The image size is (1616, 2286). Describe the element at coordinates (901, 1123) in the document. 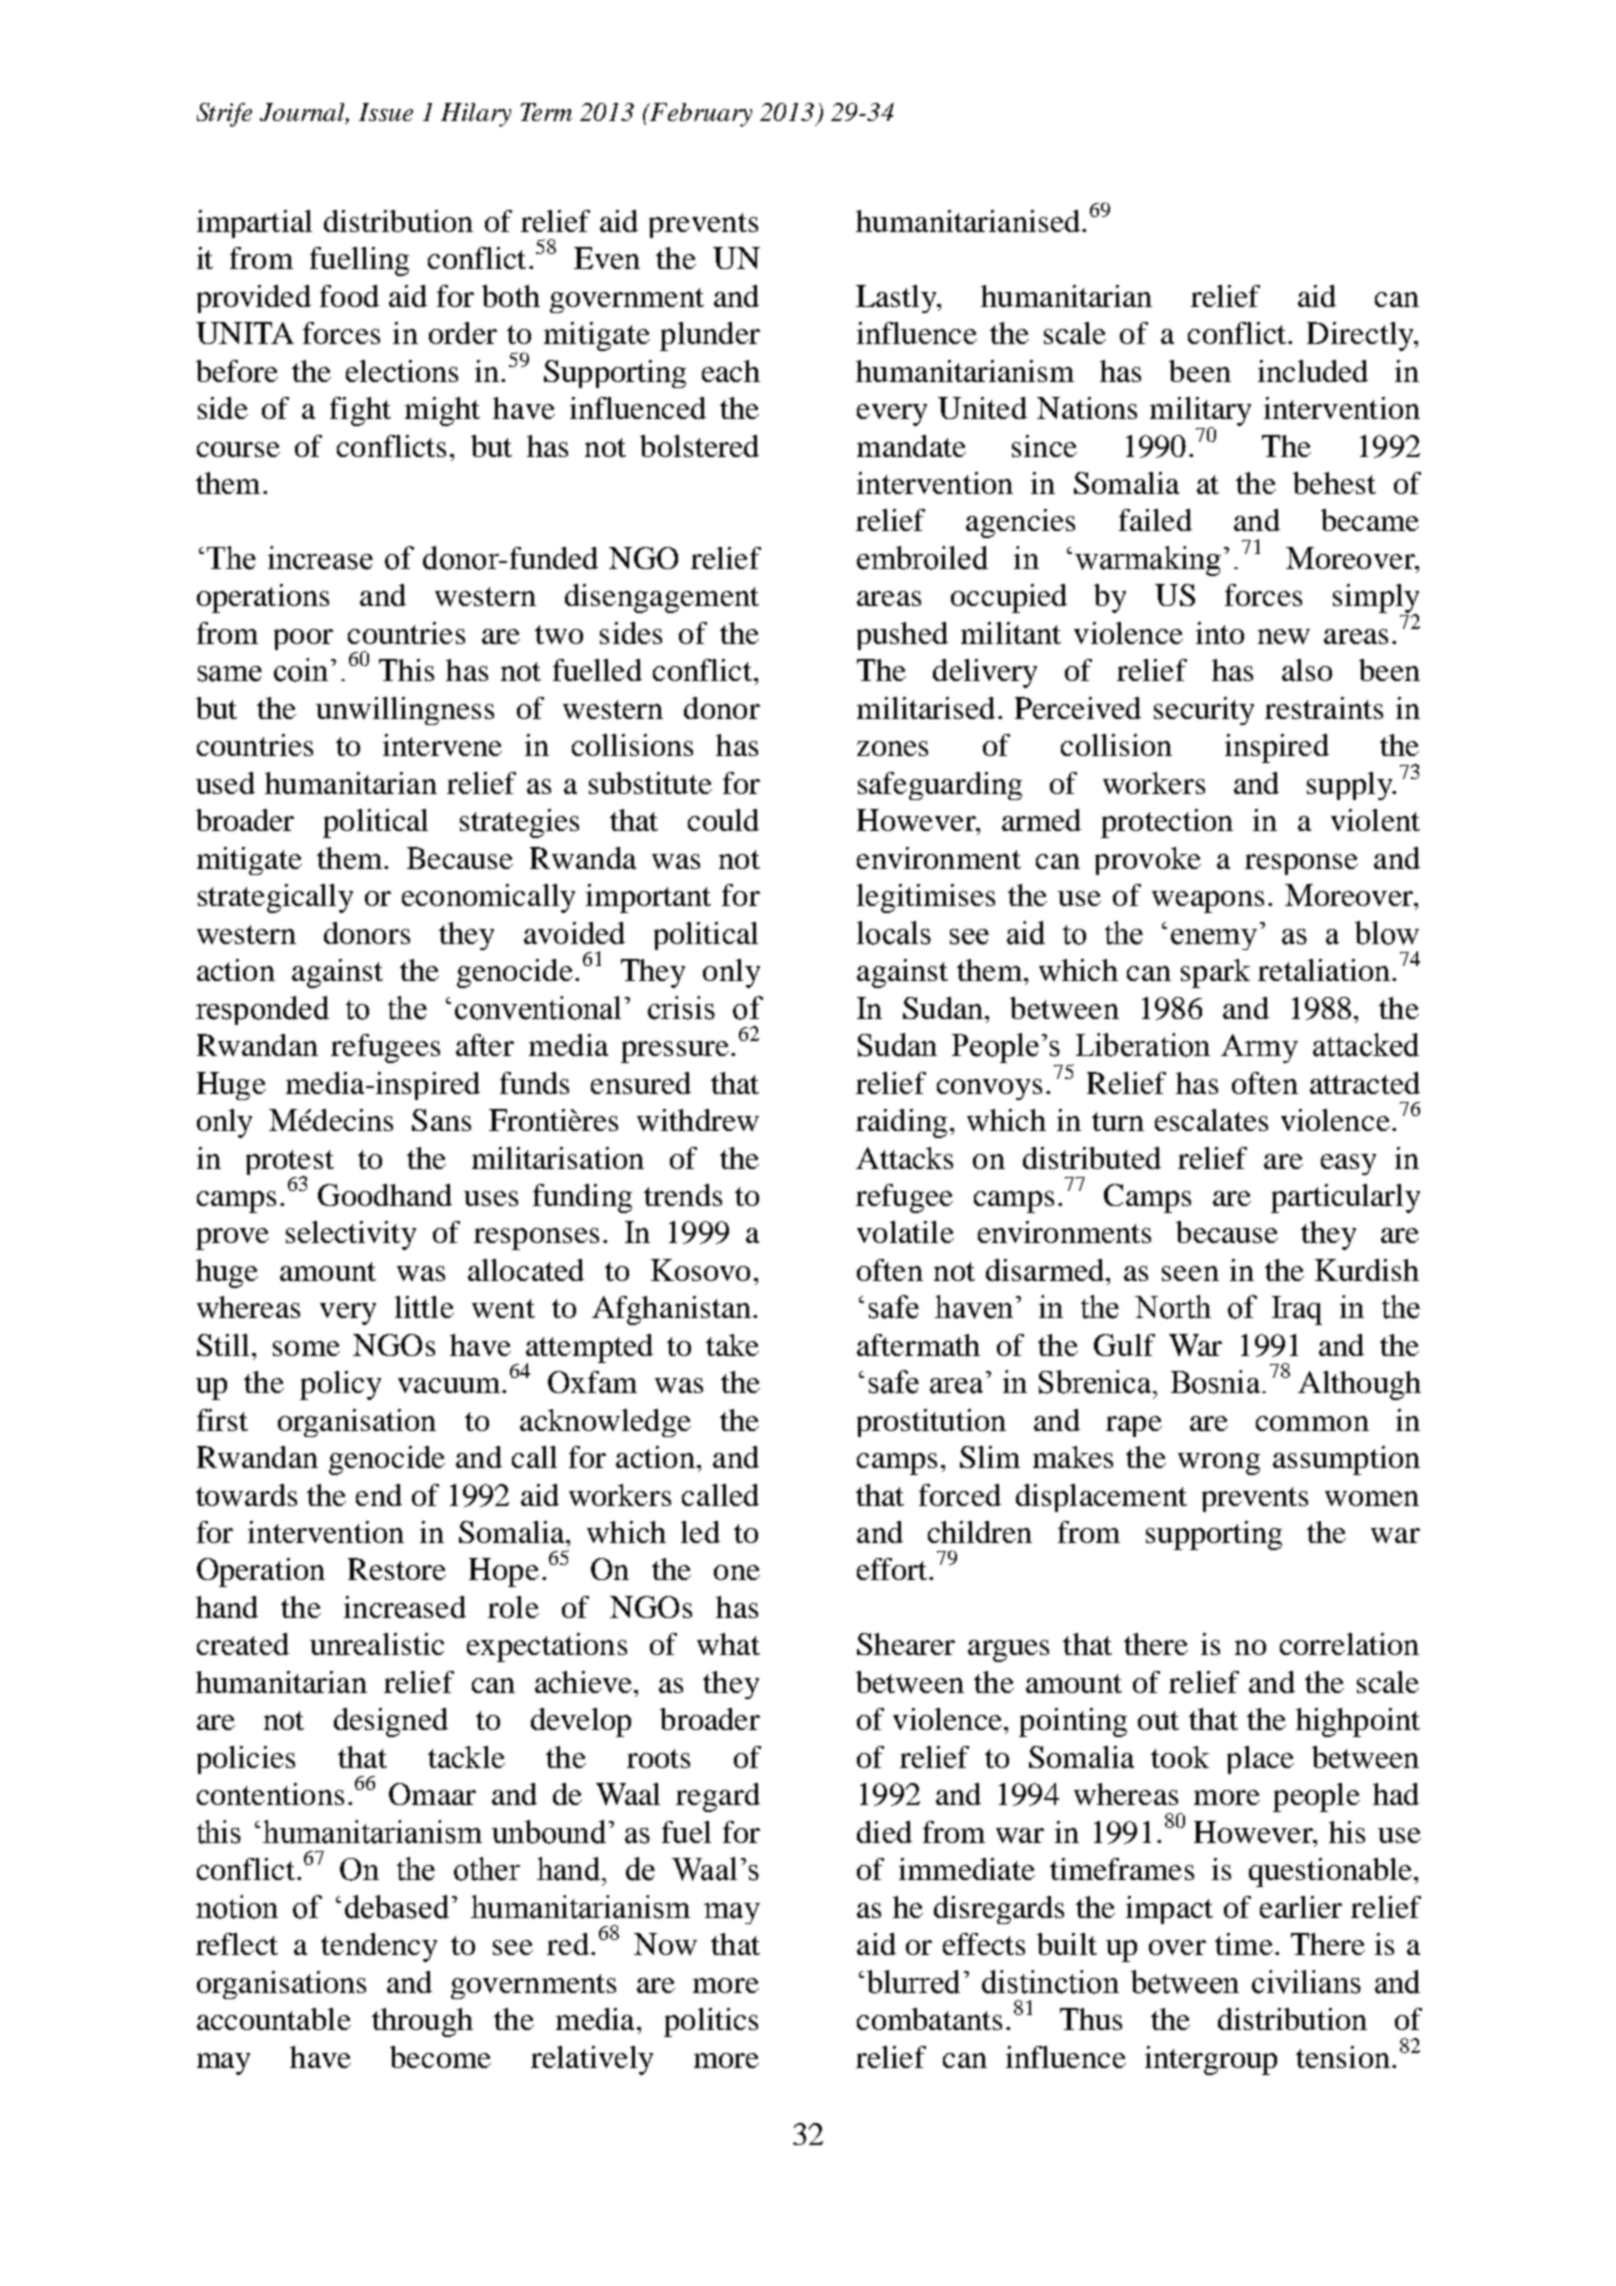

I see `raiding` at that location.
